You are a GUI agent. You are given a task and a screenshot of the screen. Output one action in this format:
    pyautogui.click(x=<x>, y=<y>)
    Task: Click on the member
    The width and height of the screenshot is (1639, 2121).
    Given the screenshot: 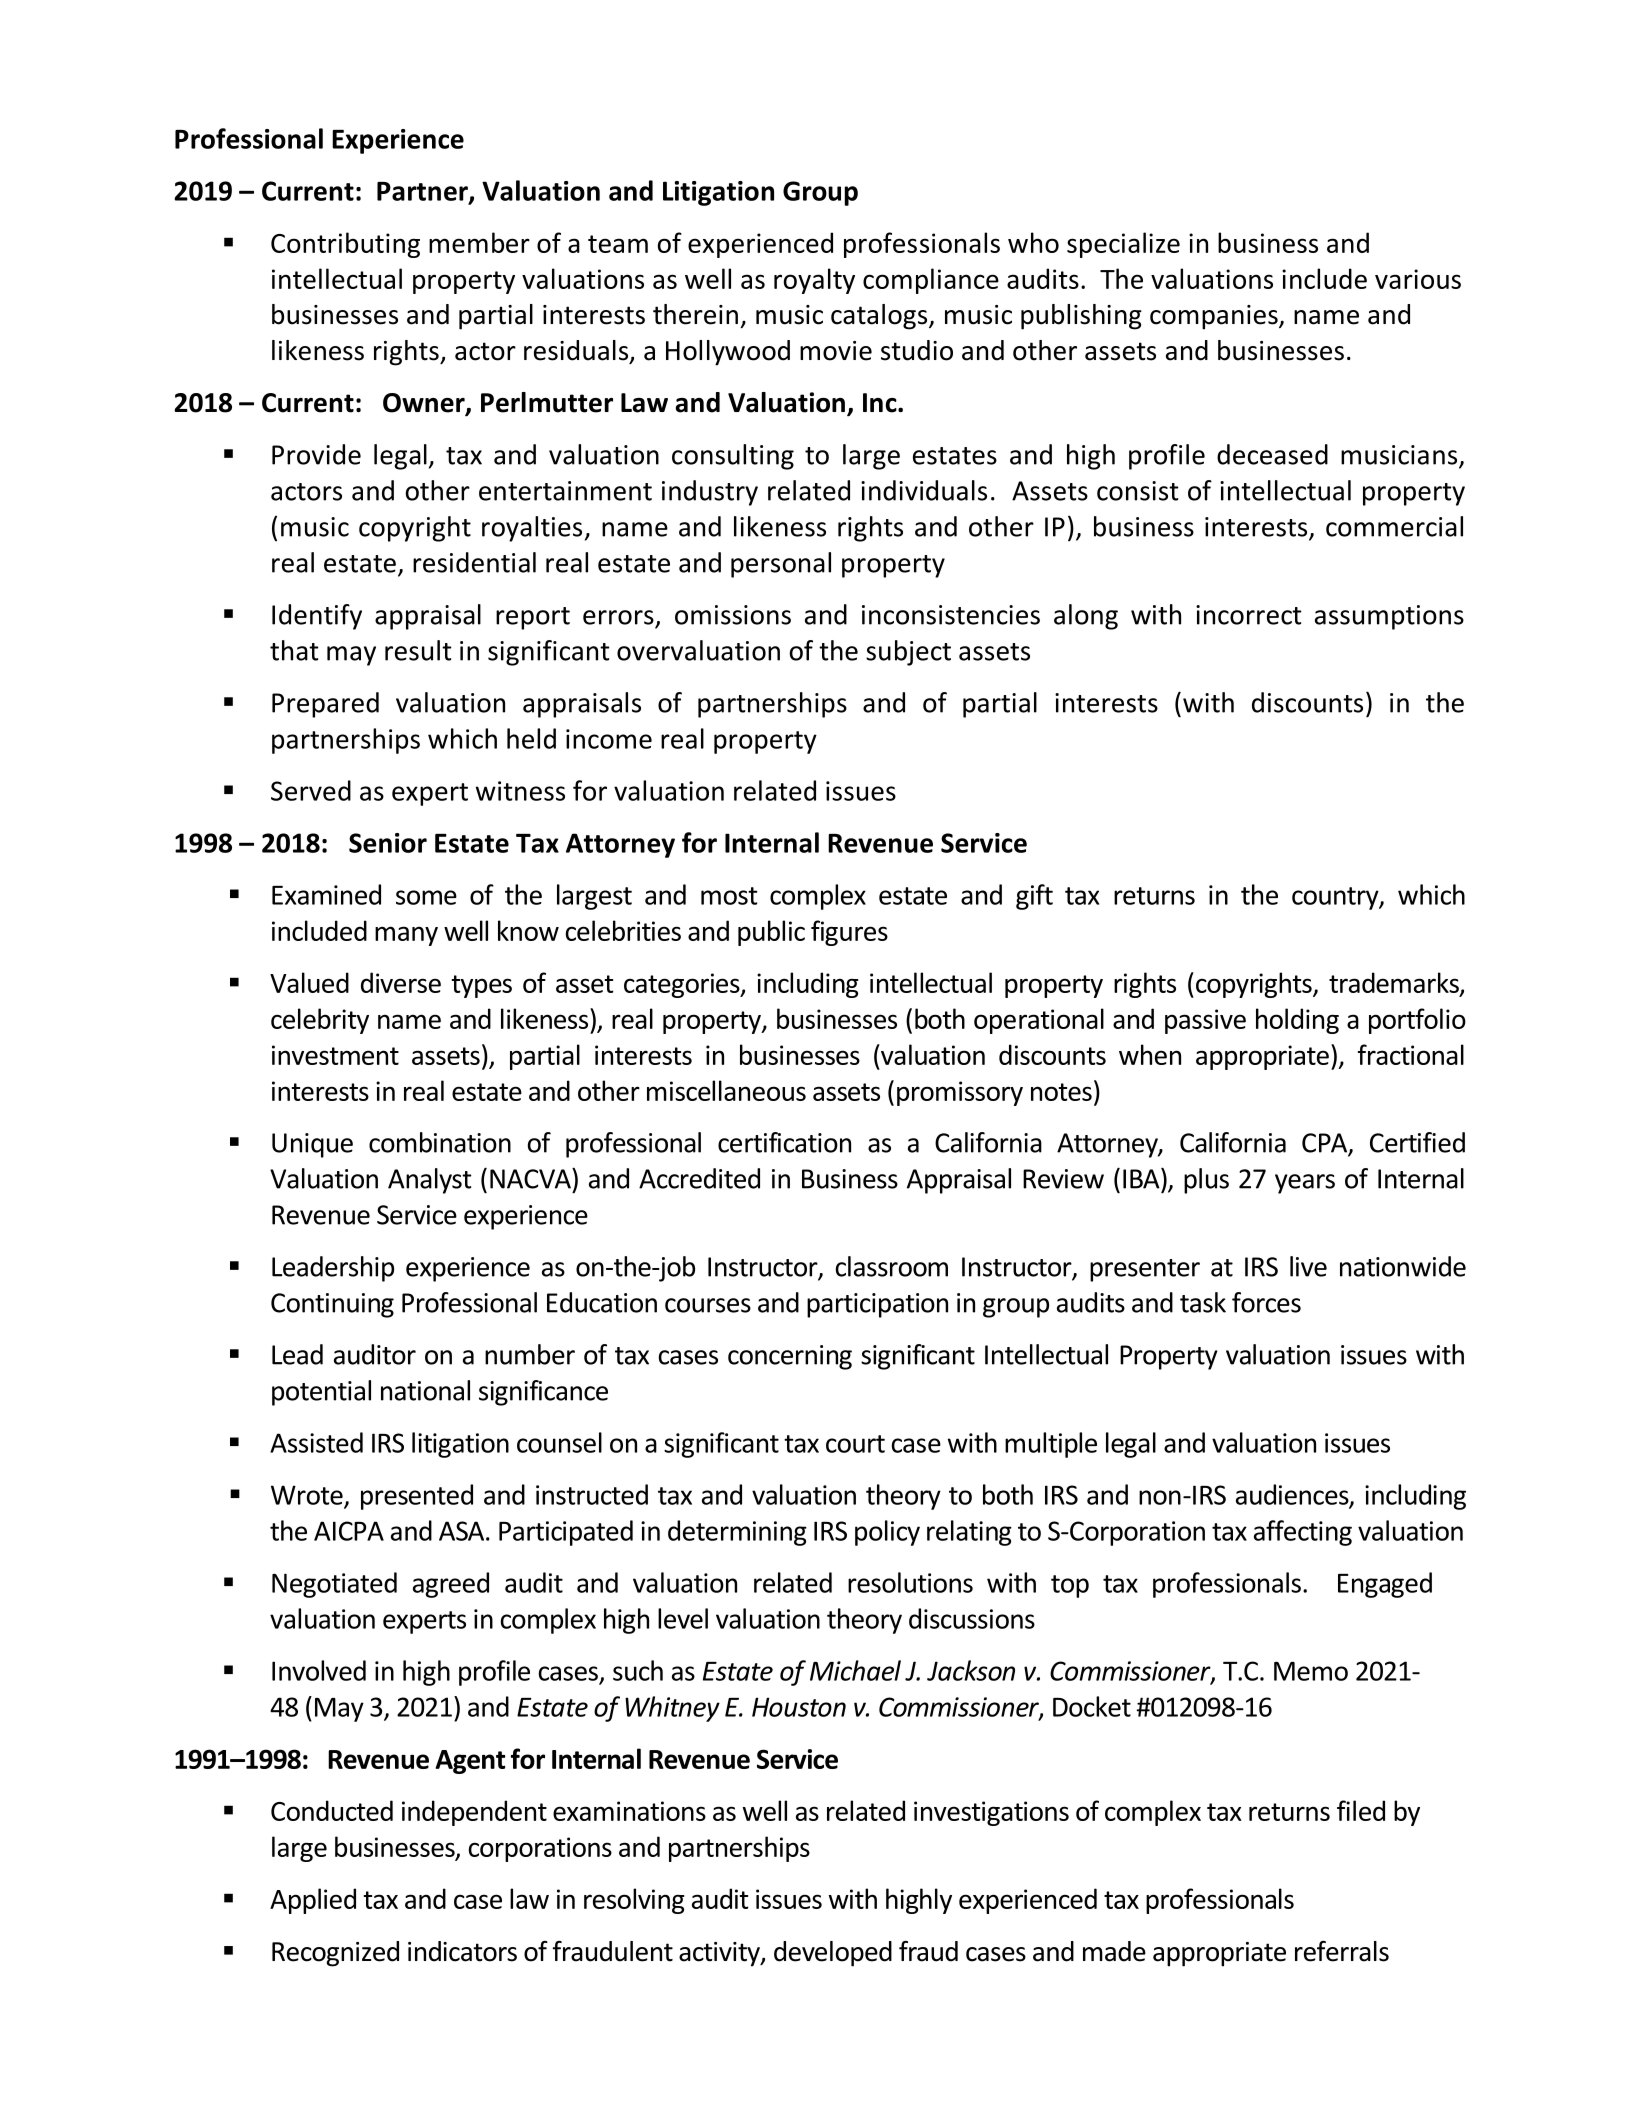 What is the action you would take?
    pyautogui.click(x=479, y=242)
